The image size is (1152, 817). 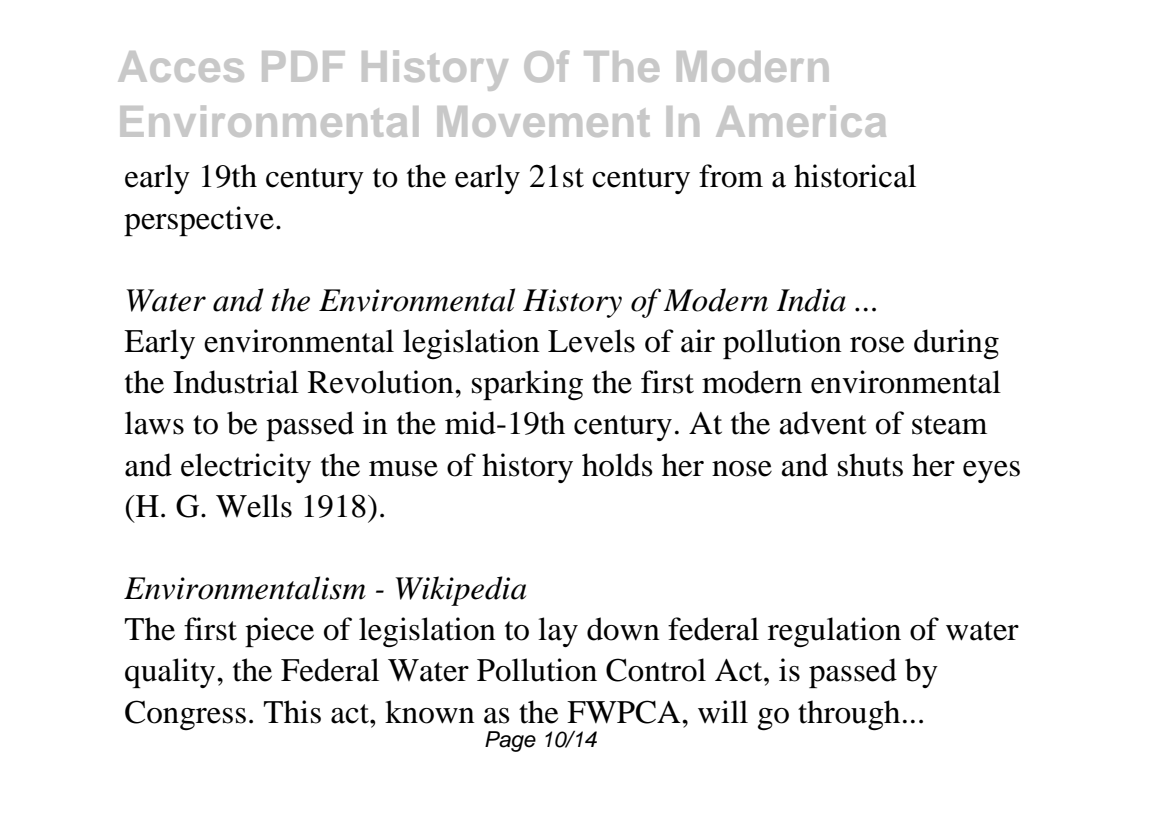 What do you see at coordinates (811, 300) in the page?
I see `India` at bounding box center [811, 300].
